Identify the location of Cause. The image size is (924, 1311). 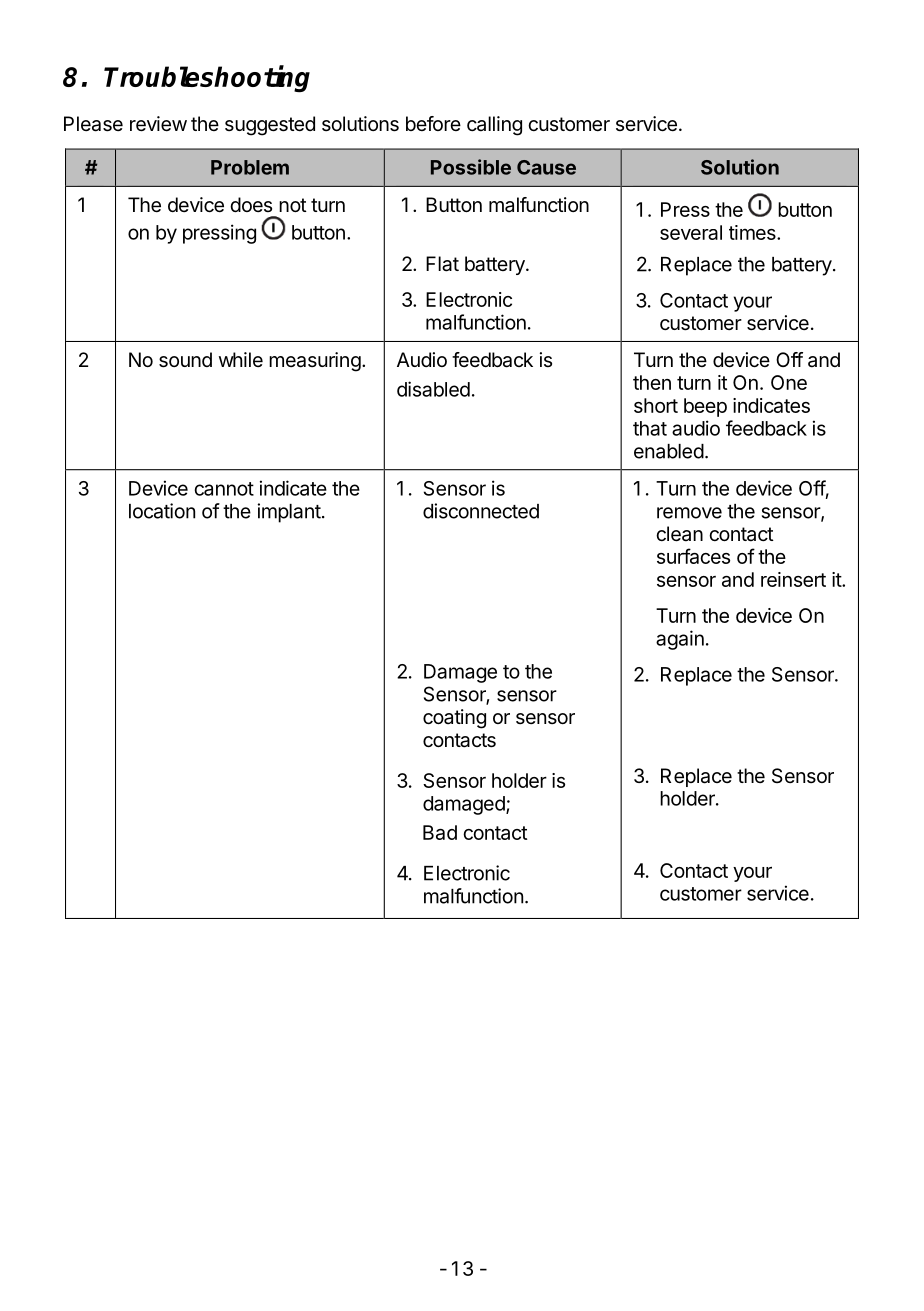
(546, 167).
